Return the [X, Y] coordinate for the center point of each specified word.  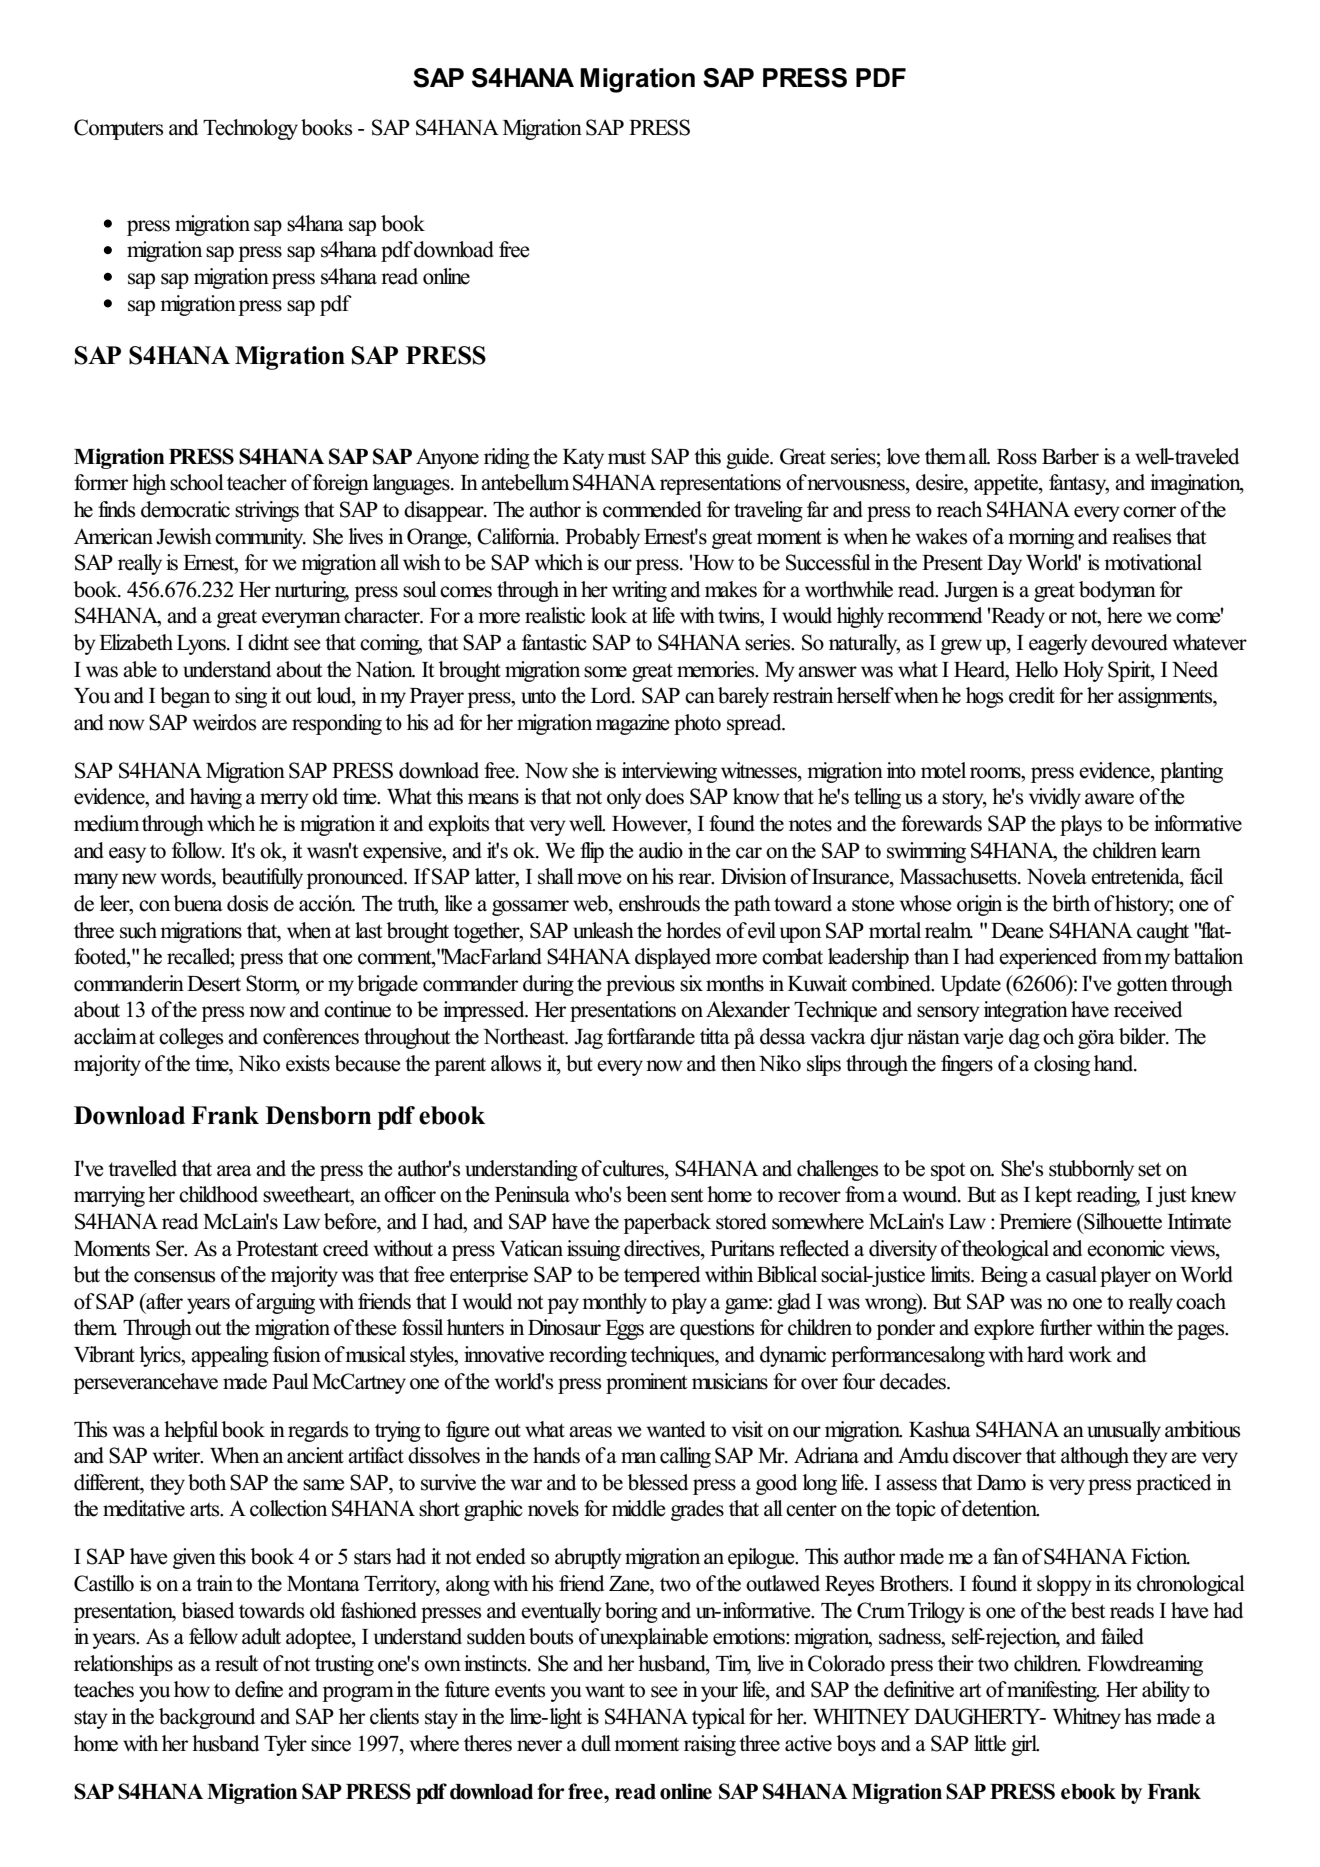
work [1090, 1354]
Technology [250, 129]
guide [749, 458]
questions [717, 1329]
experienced [1048, 958]
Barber [1070, 456]
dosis [247, 903]
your [719, 1694]
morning [1041, 538]
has [1137, 1716]
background [207, 1718]
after [163, 1302]
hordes [693, 930]
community [260, 538]
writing [639, 591]
